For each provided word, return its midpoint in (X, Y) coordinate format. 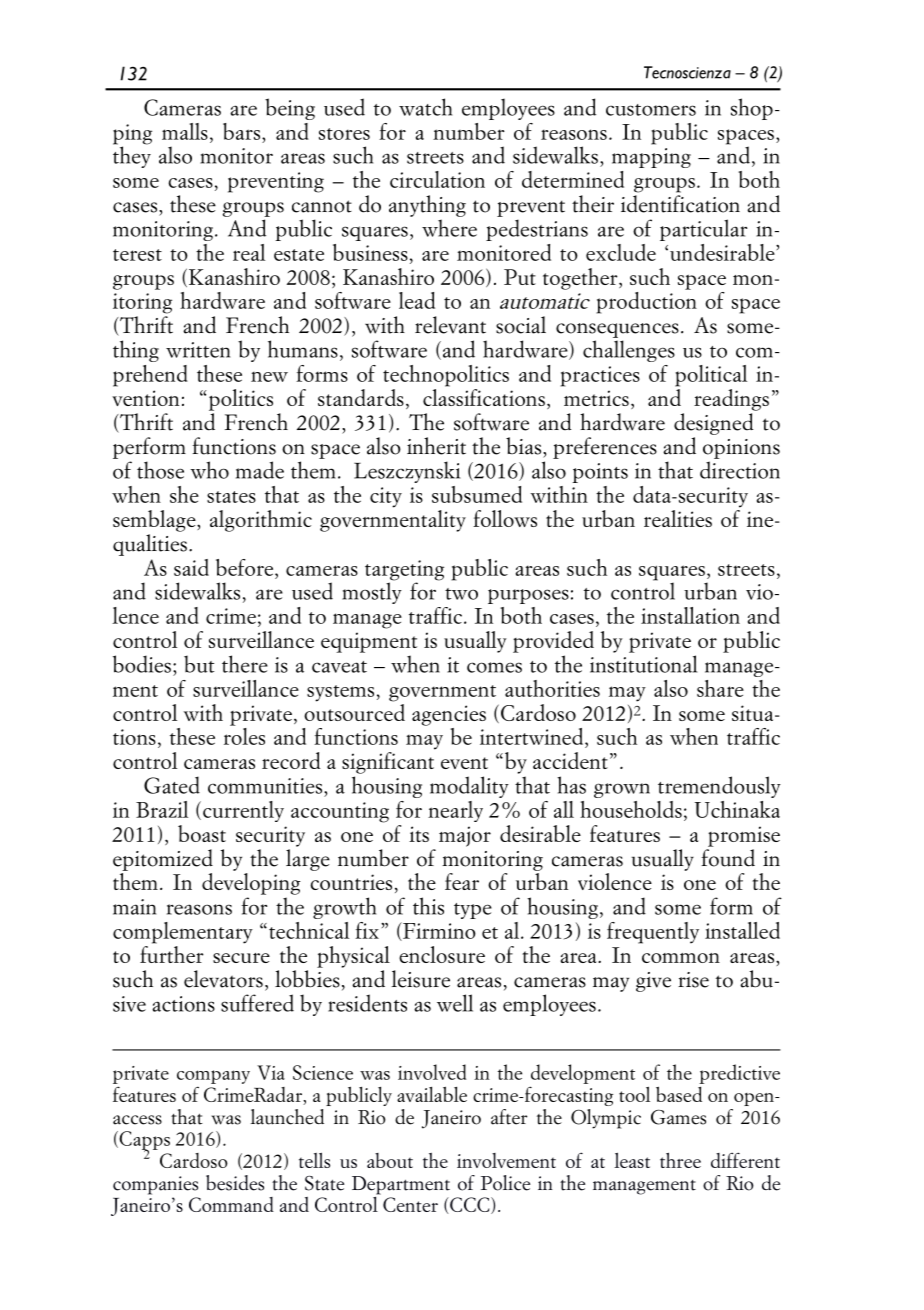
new (269, 377)
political (711, 376)
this (428, 906)
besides (235, 1183)
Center (410, 1204)
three (680, 1160)
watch (425, 107)
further (172, 954)
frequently (653, 933)
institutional (643, 664)
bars (243, 131)
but (199, 664)
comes (494, 667)
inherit (436, 446)
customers (651, 110)
